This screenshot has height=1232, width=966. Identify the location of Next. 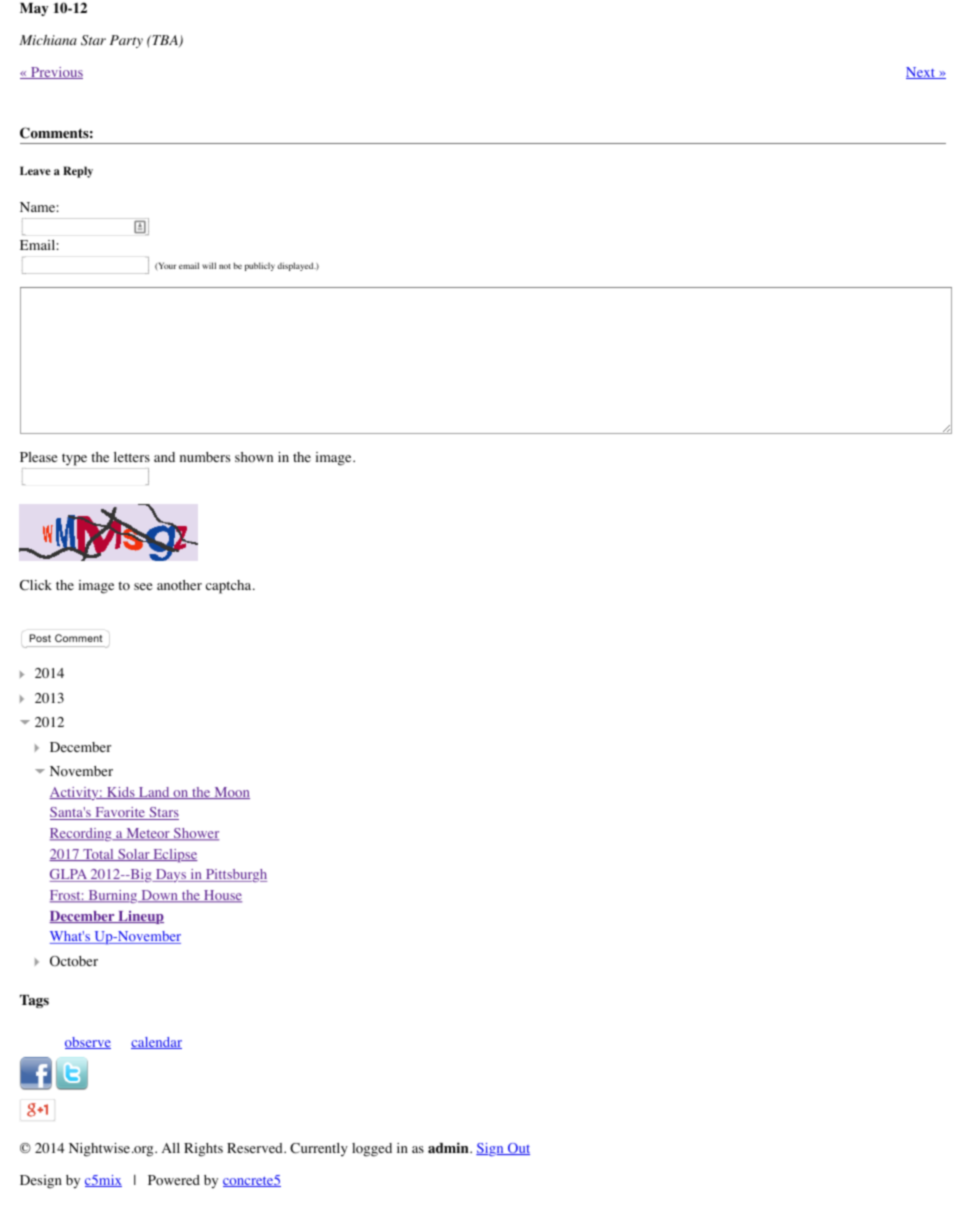
(922, 73).
